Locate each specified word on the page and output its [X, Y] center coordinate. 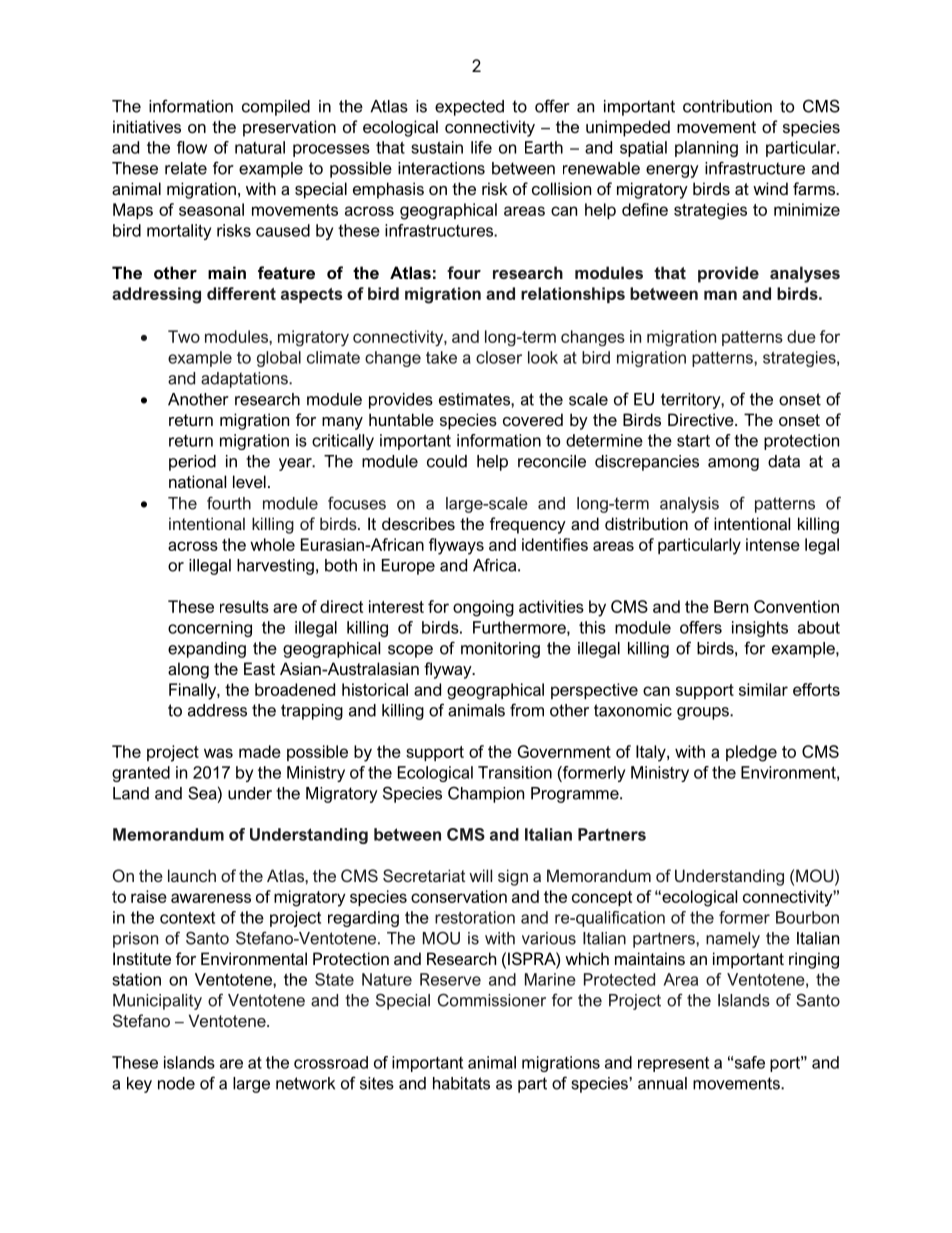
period [192, 463]
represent [673, 1064]
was [218, 753]
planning [706, 149]
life [481, 147]
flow [192, 147]
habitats [461, 1083]
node [176, 1083]
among [733, 464]
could [447, 461]
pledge [751, 753]
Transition [515, 772]
